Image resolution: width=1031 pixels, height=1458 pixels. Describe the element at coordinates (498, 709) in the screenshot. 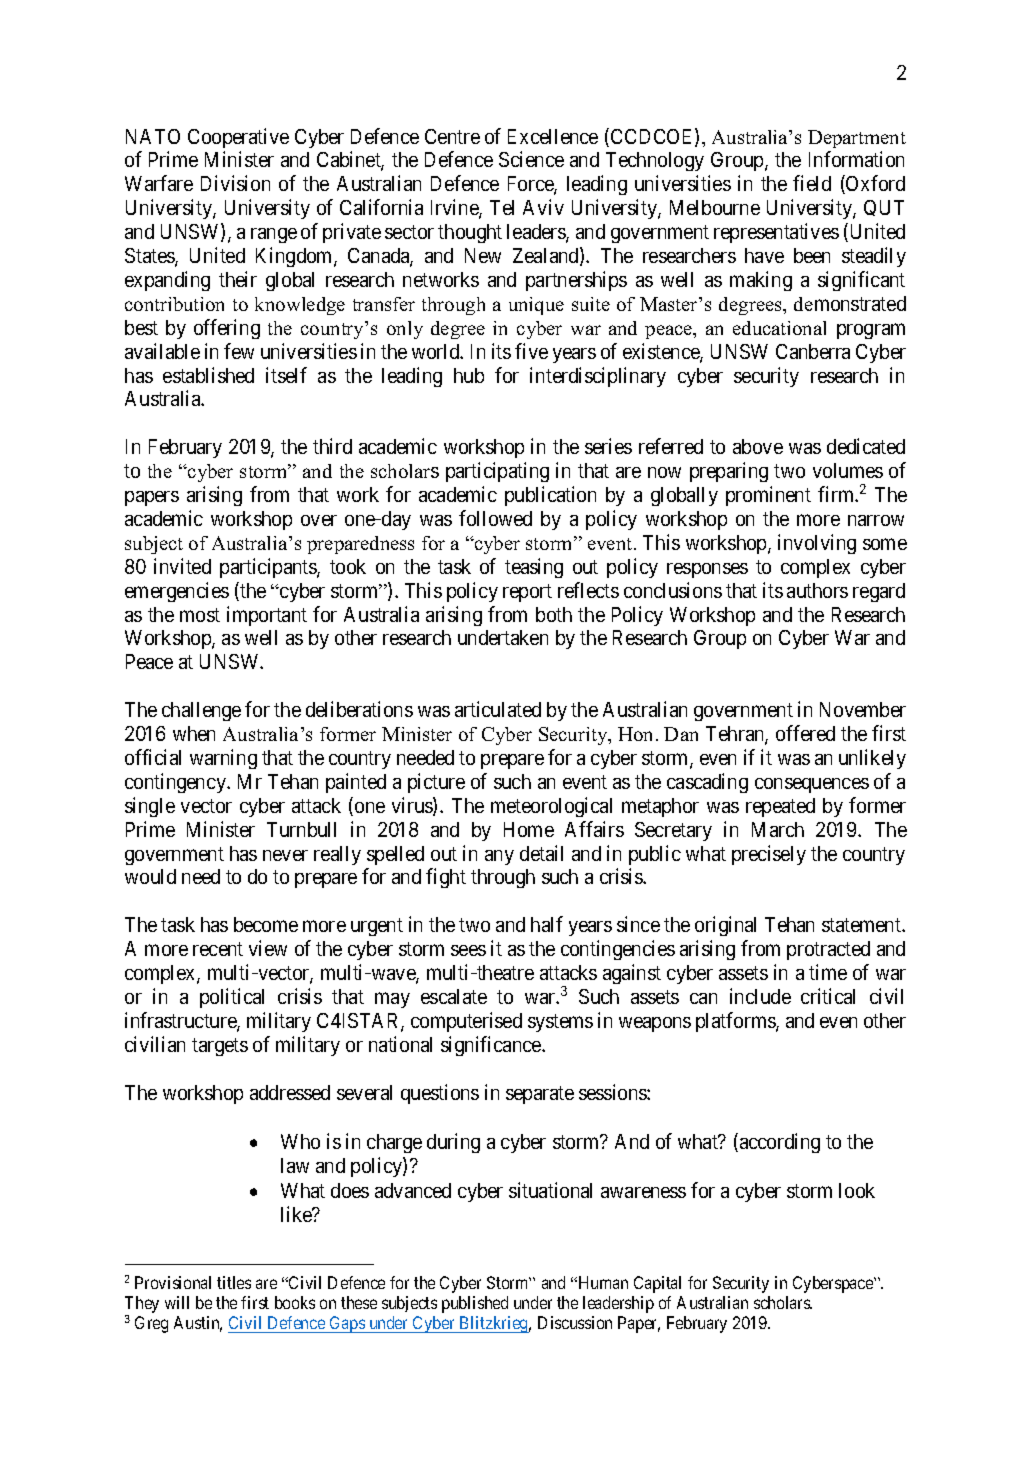

I see `articulated` at that location.
